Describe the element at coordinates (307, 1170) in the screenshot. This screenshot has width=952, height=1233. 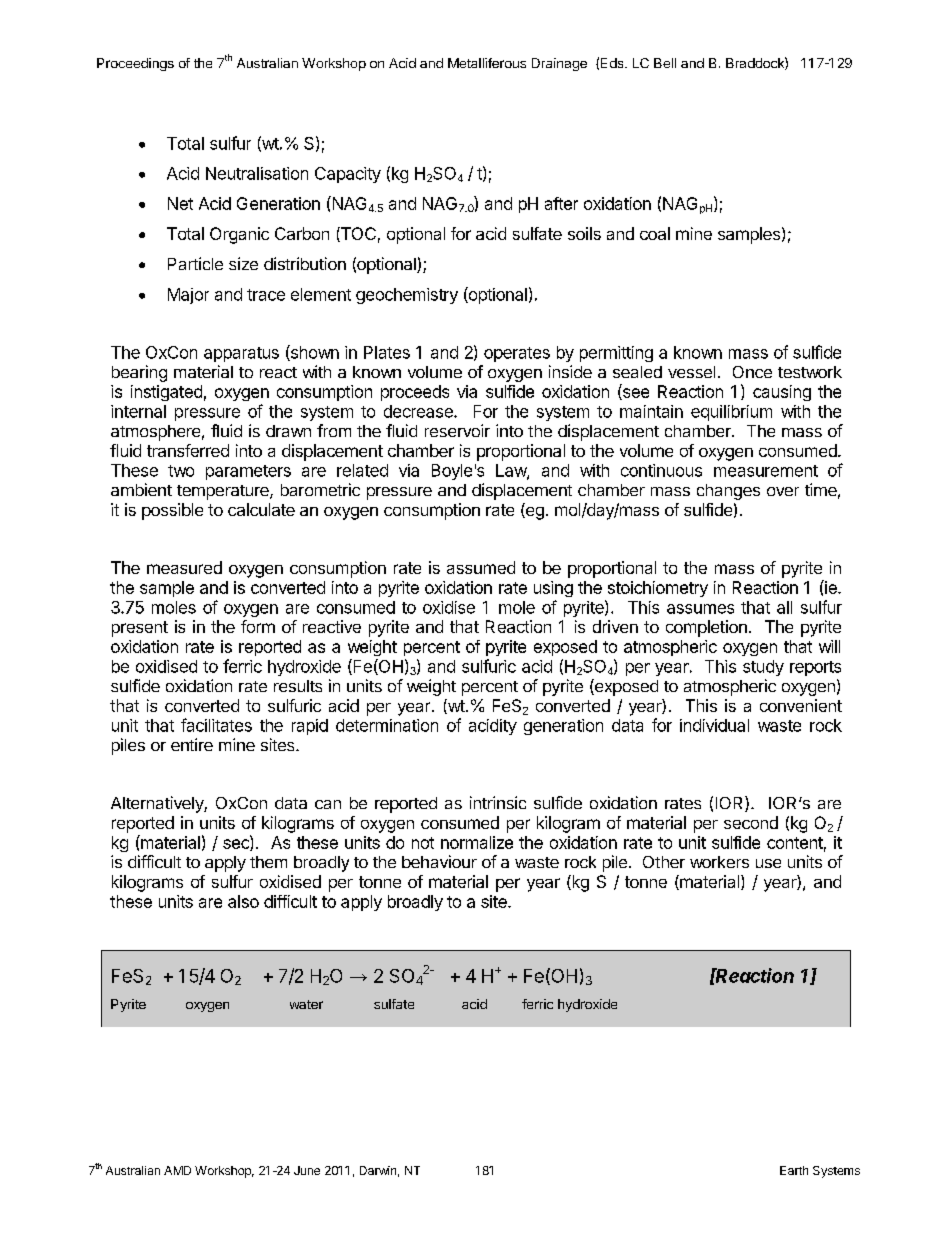
I see `June` at that location.
